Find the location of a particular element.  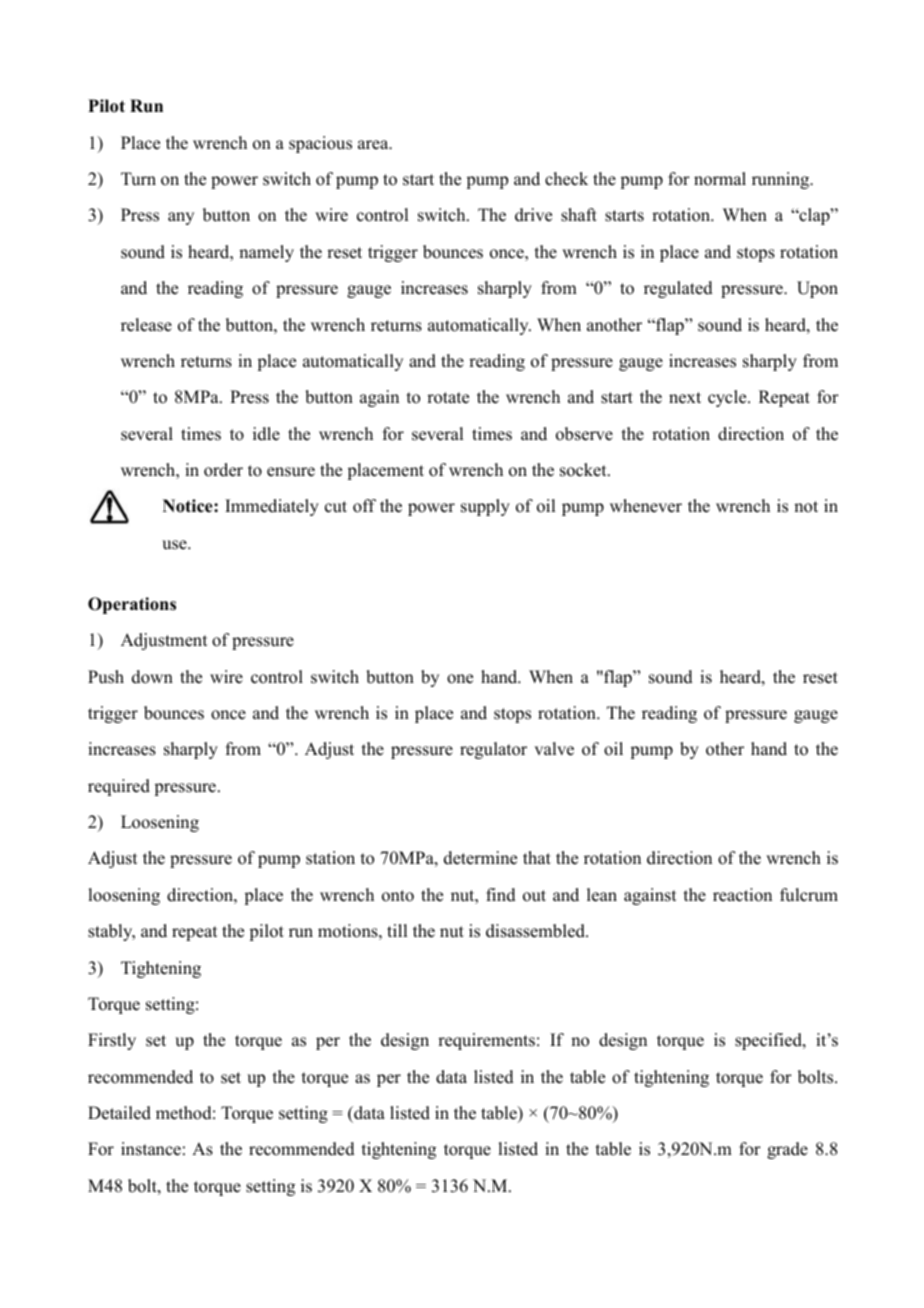

any is located at coordinates (181, 218).
